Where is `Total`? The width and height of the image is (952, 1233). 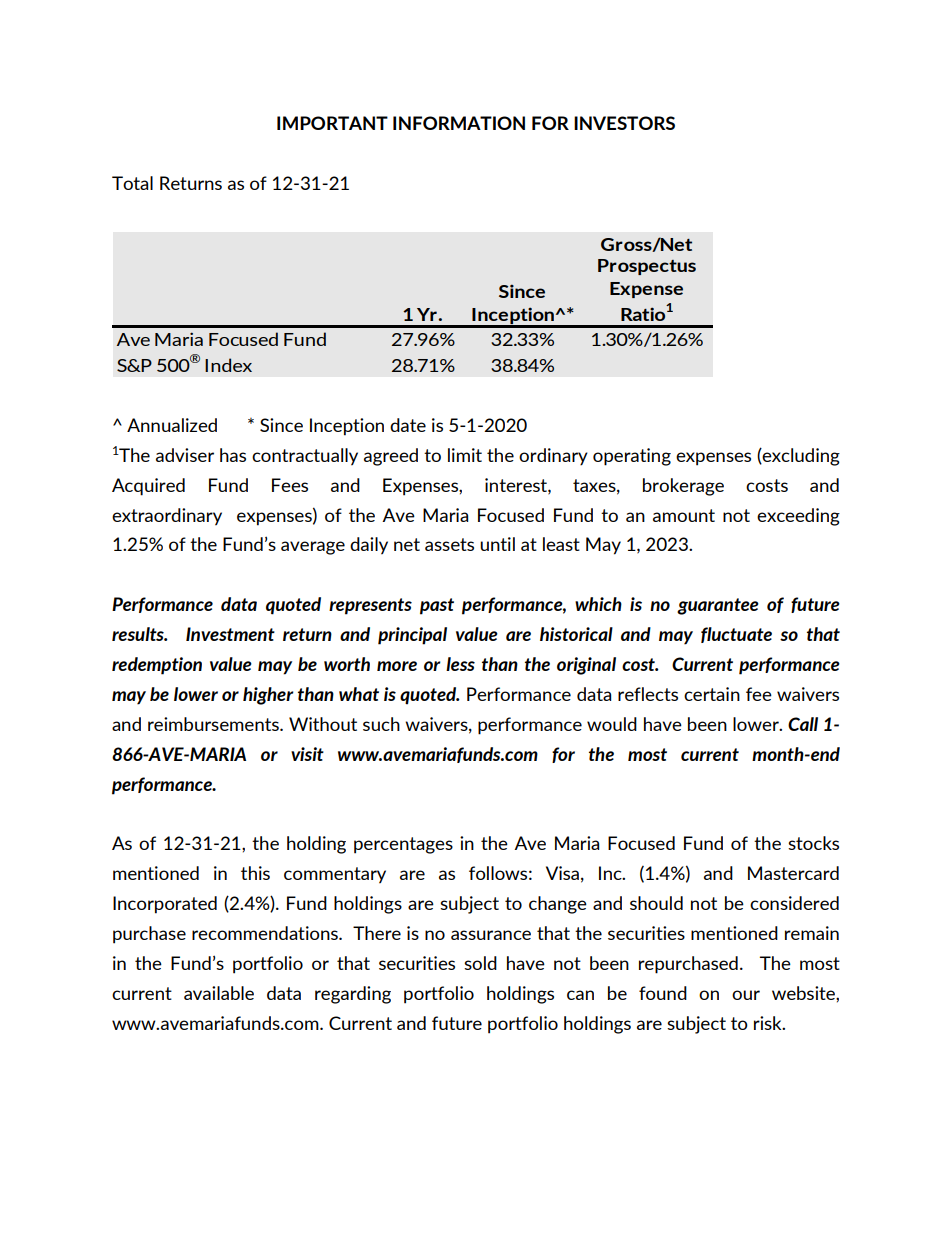 Total is located at coordinates (132, 183).
